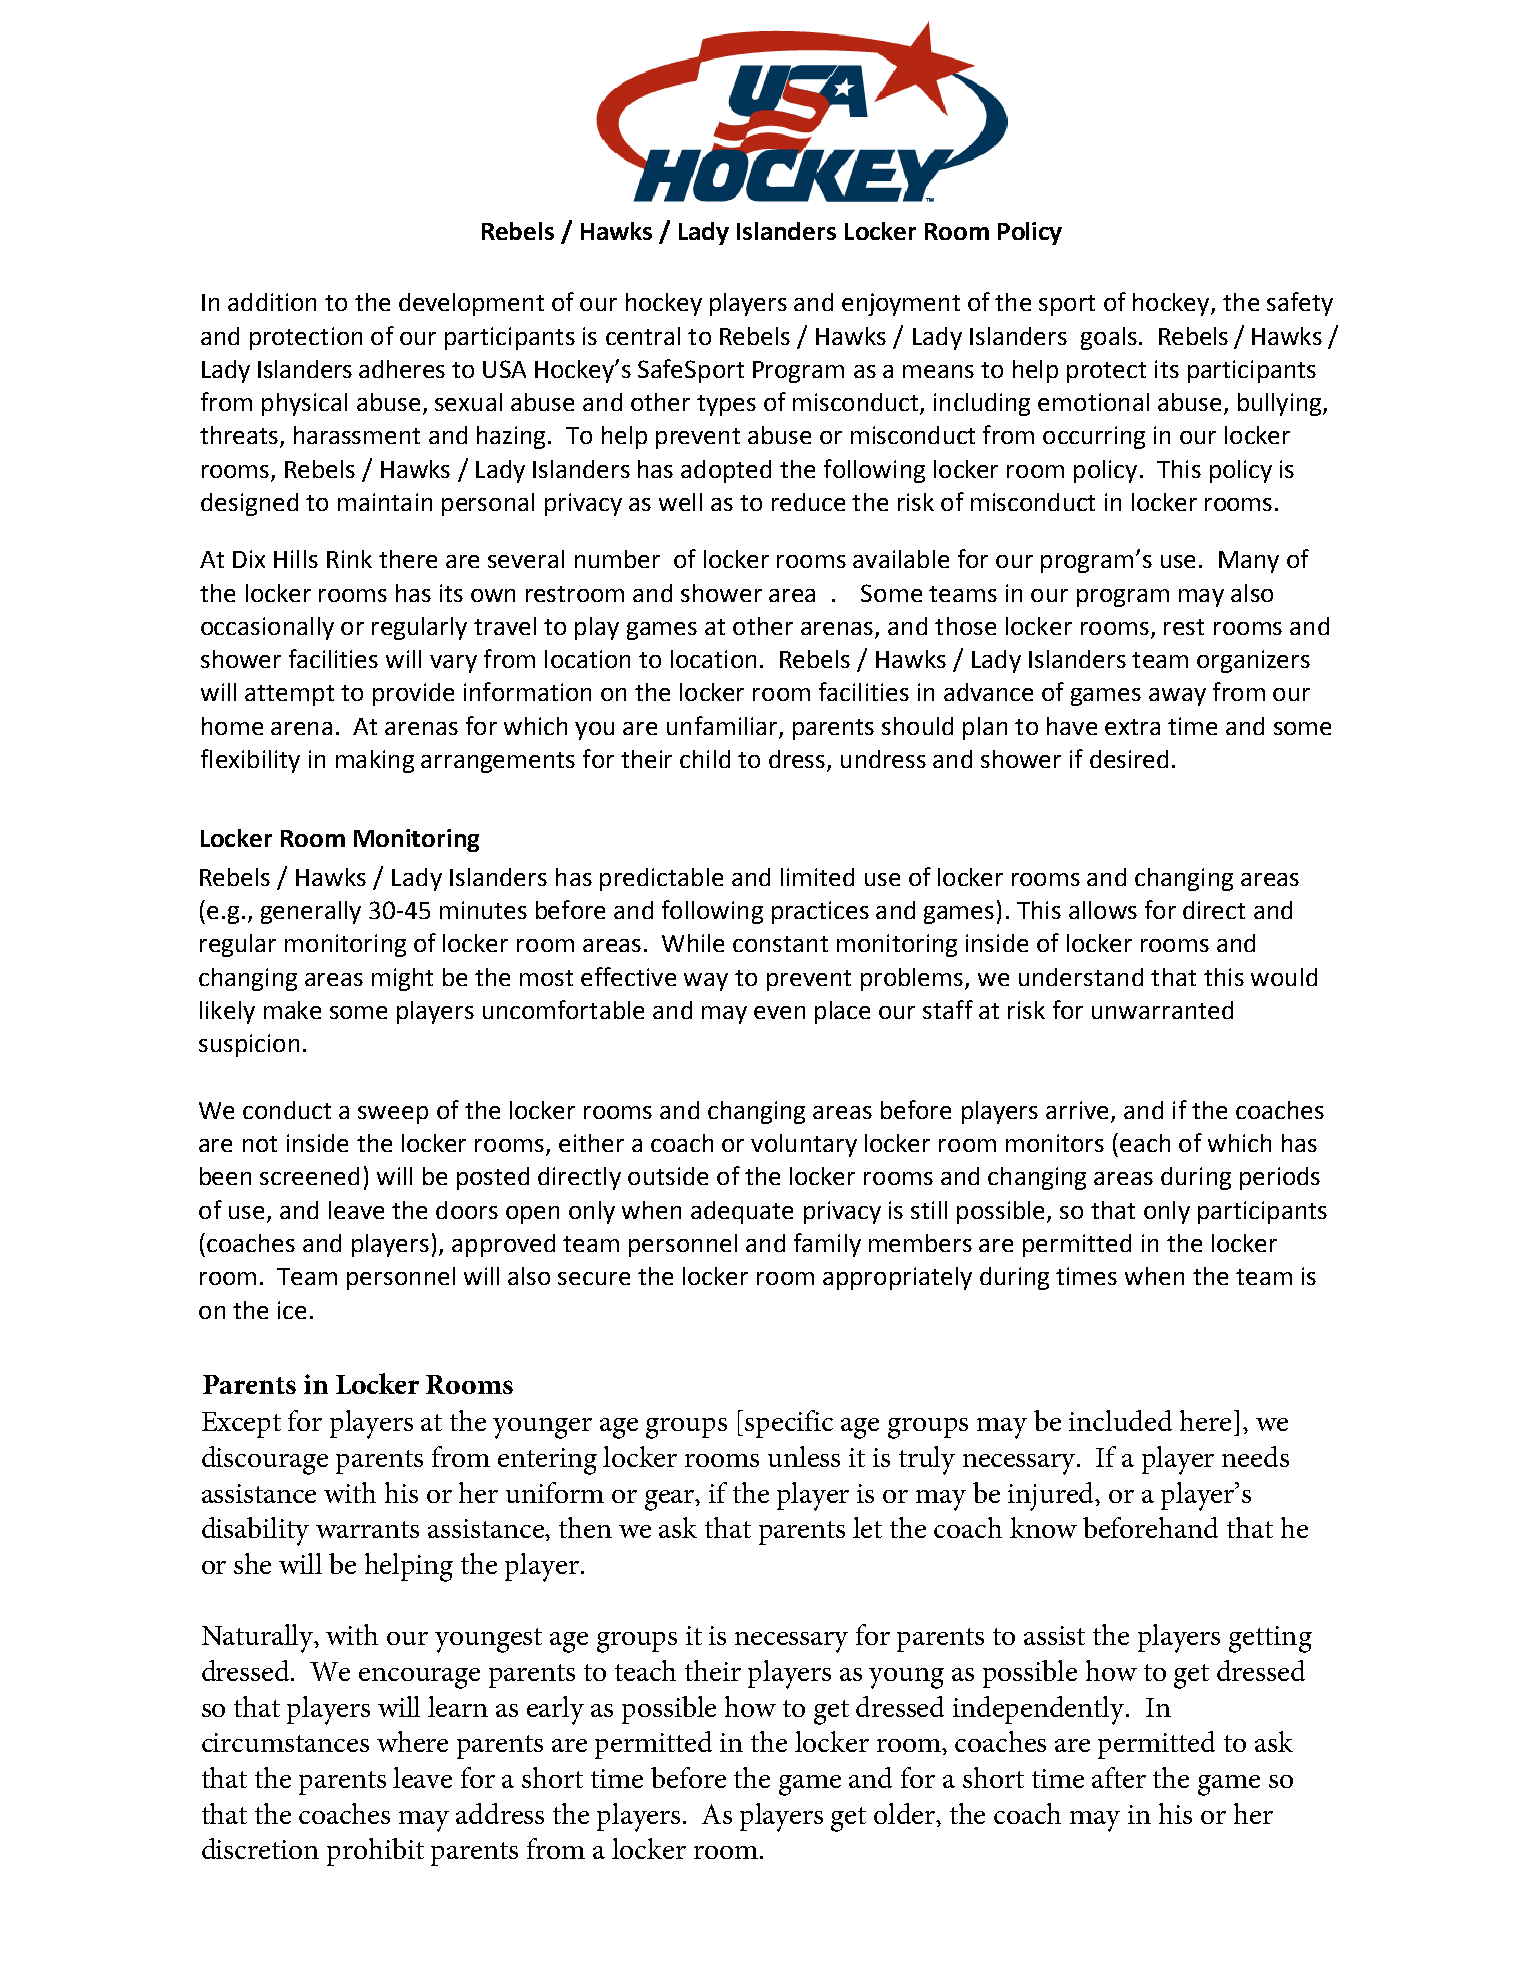  What do you see at coordinates (1162, 1010) in the screenshot?
I see `unwarranted` at bounding box center [1162, 1010].
